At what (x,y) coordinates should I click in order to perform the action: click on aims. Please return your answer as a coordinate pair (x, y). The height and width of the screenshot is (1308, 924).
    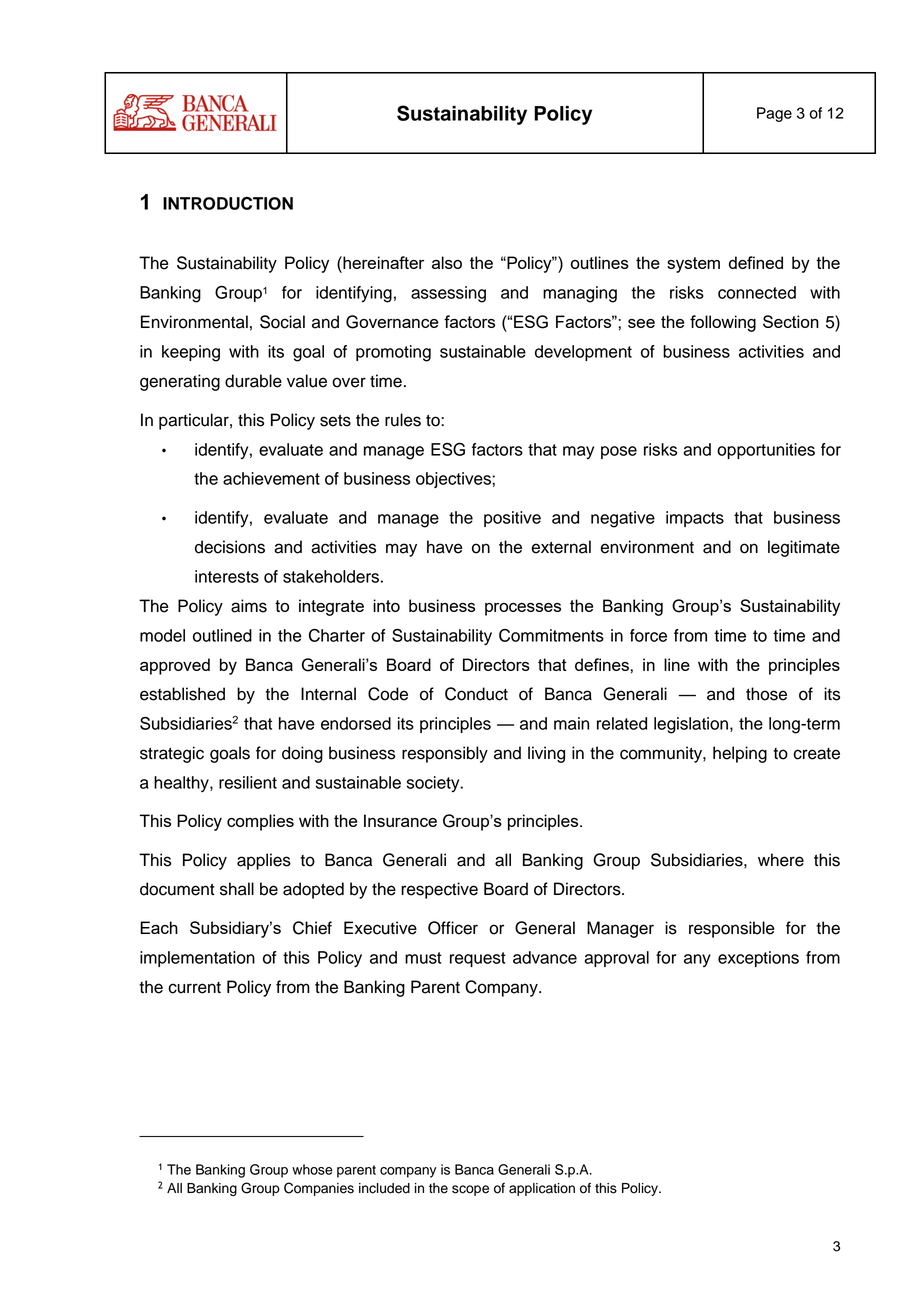
    Looking at the image, I should click on (249, 606).
